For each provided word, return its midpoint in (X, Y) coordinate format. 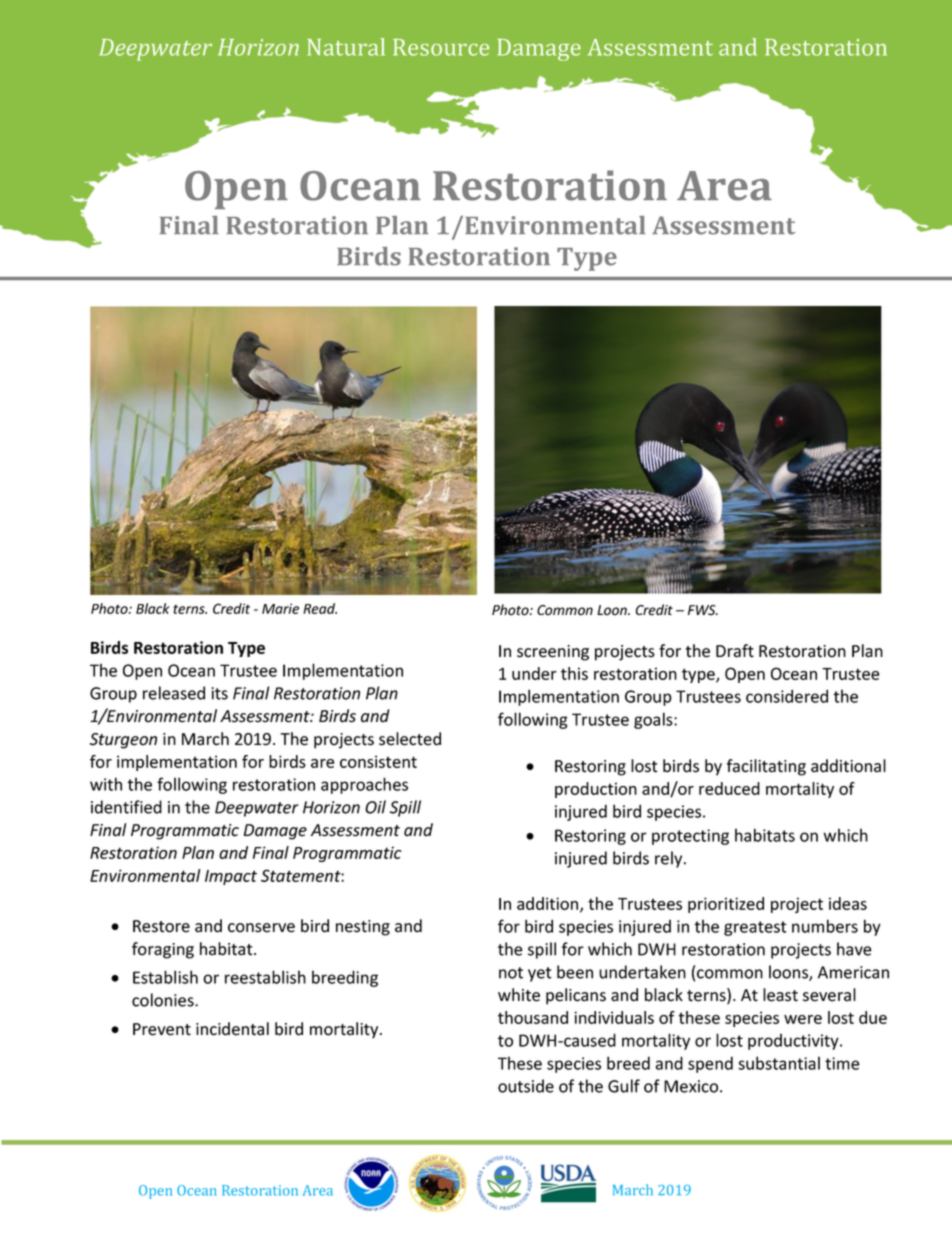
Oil (375, 807)
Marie (280, 608)
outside (526, 1086)
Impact (231, 877)
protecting (690, 837)
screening (553, 653)
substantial (779, 1063)
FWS (703, 610)
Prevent (162, 1029)
